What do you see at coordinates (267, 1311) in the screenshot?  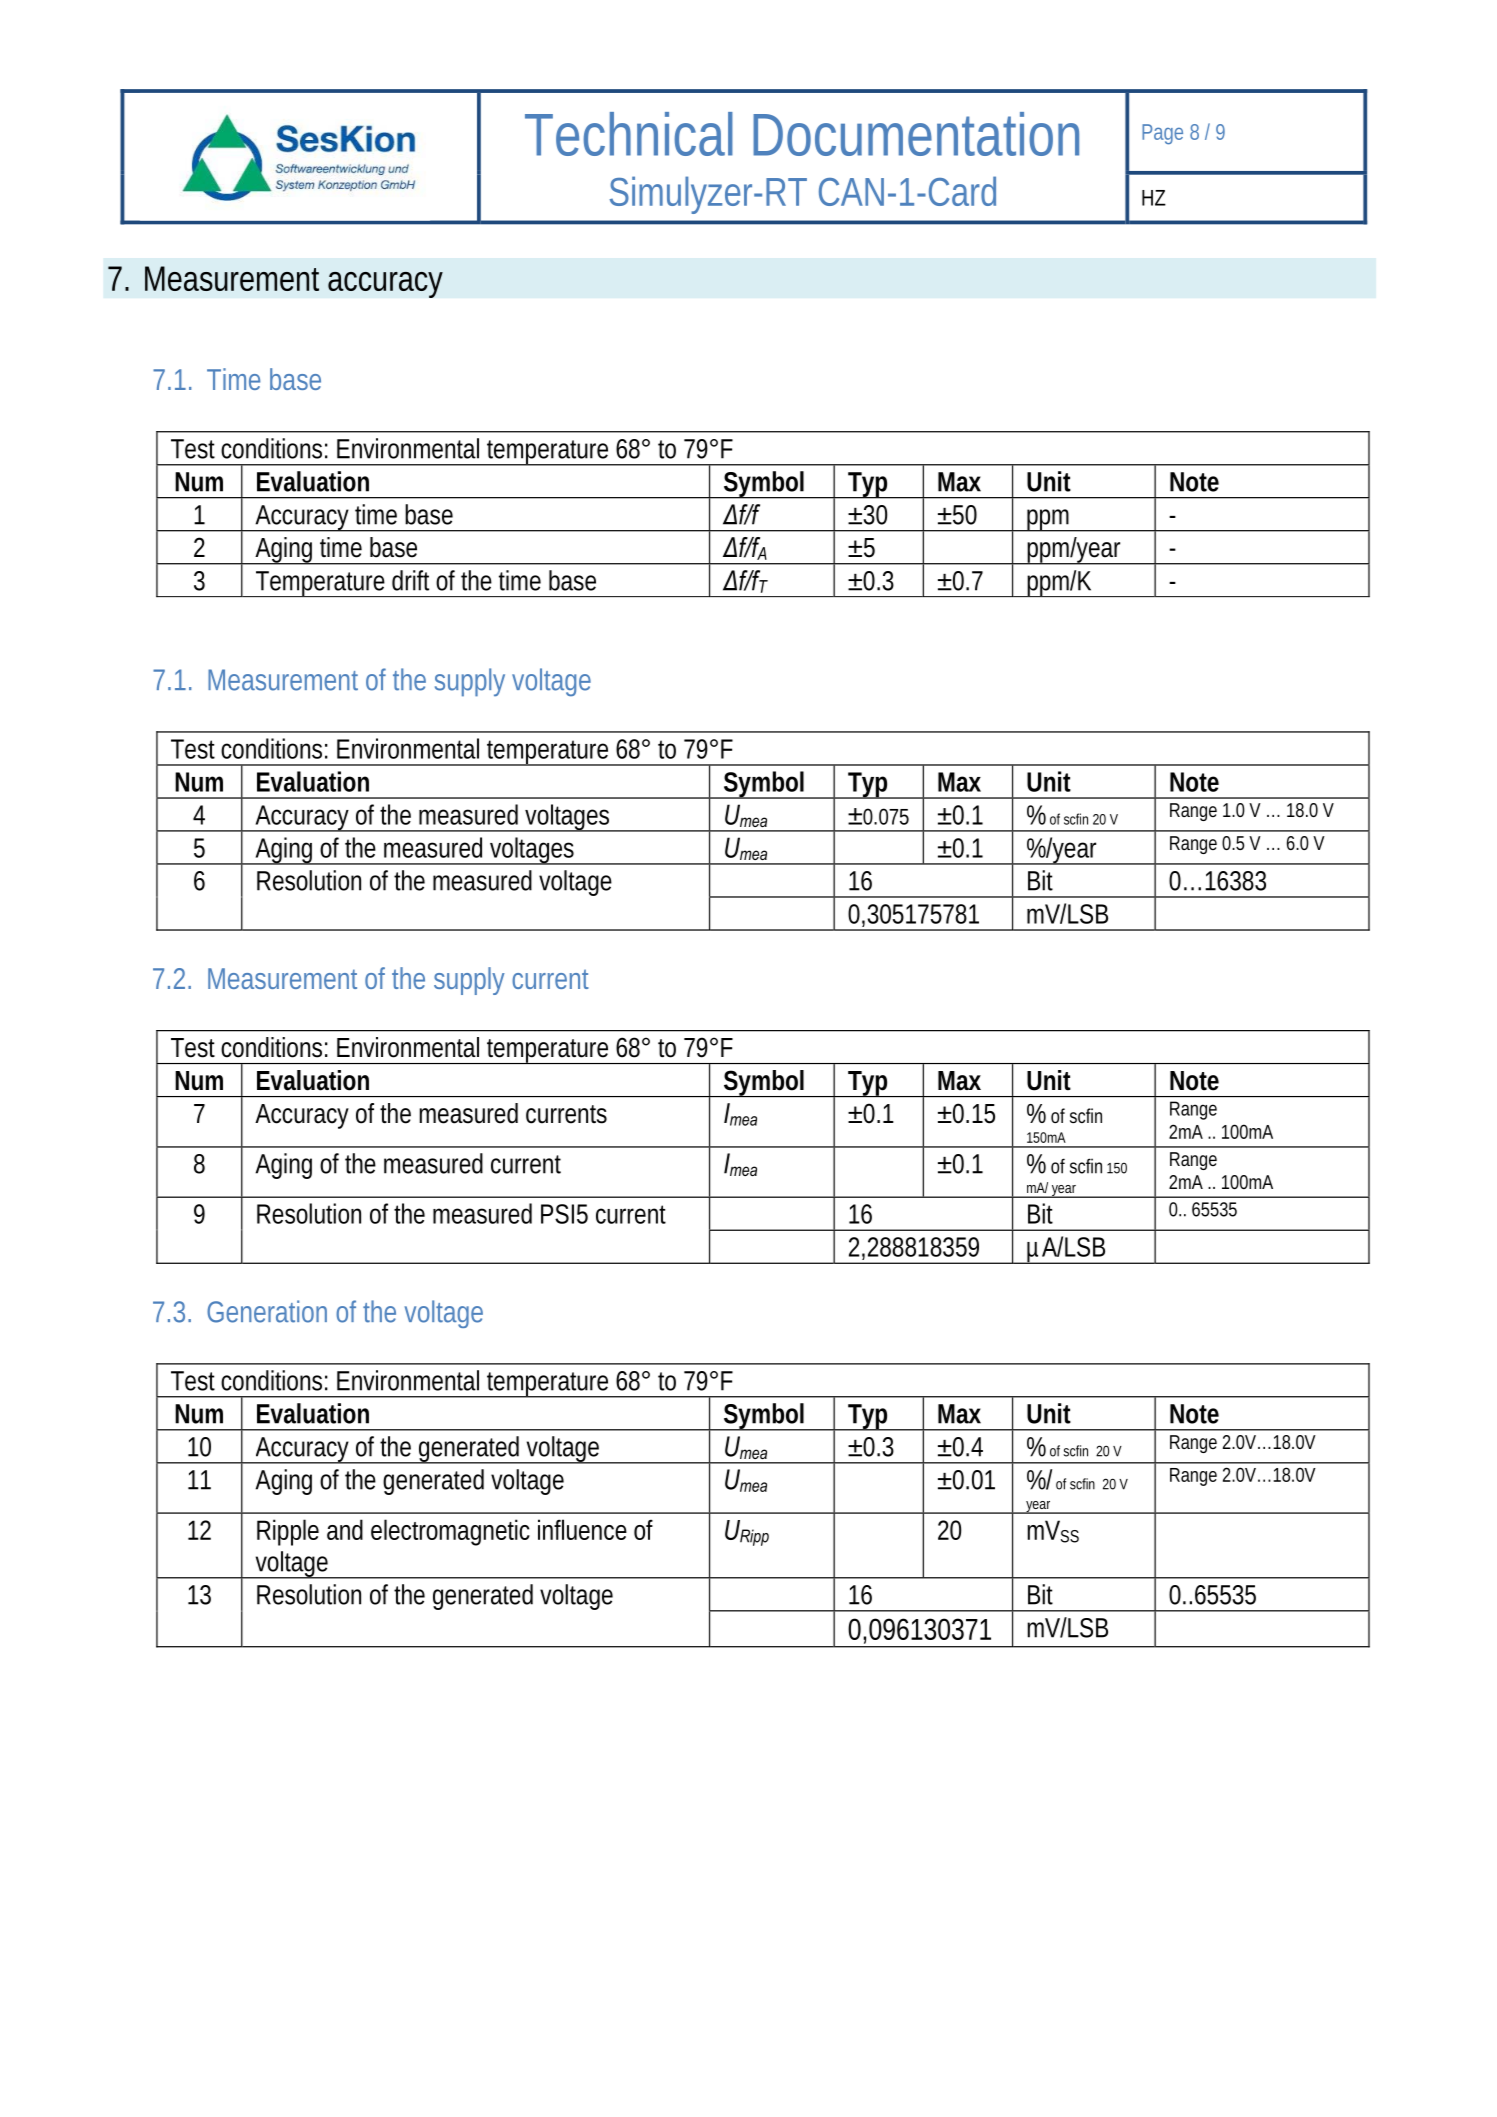 I see `Generation` at bounding box center [267, 1311].
